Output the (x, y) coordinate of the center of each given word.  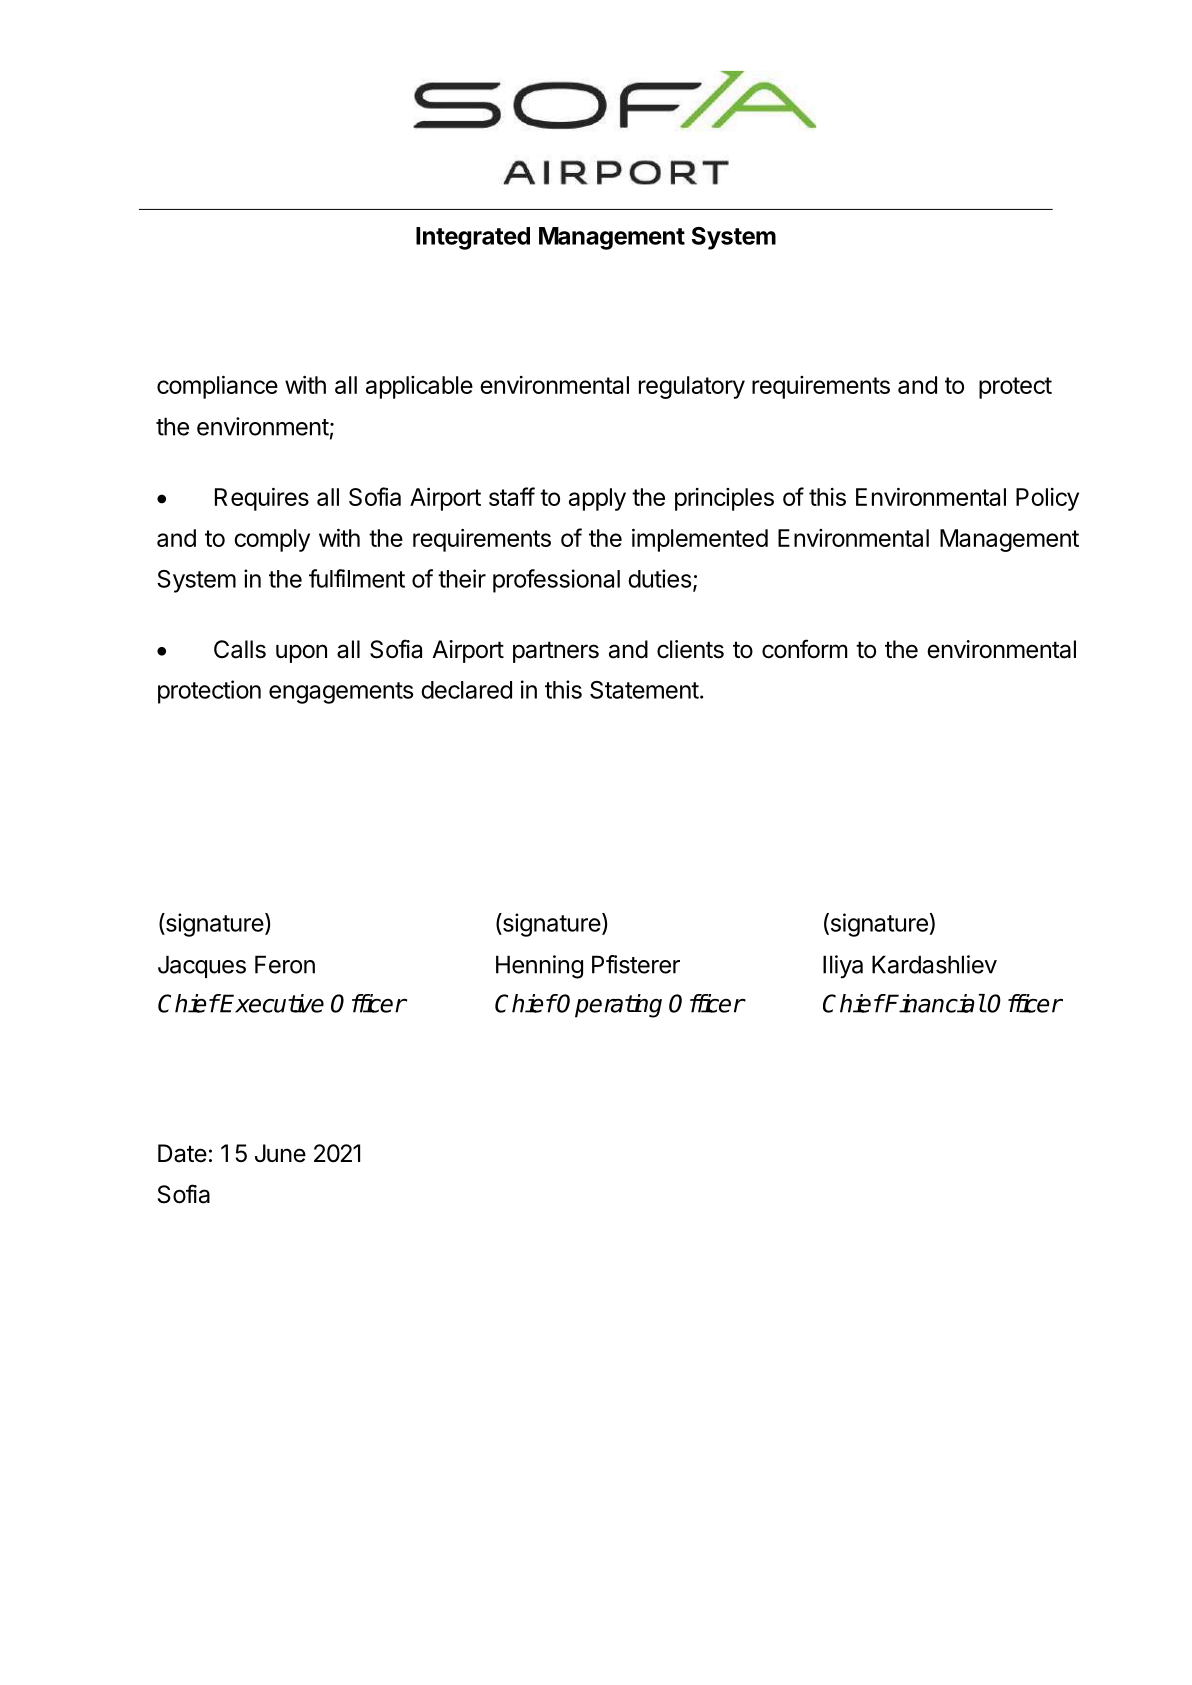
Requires (262, 499)
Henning (539, 967)
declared (466, 690)
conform (804, 649)
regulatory (692, 387)
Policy (1047, 499)
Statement (644, 690)
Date (182, 1153)
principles (724, 499)
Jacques (202, 966)
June (280, 1153)
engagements (341, 693)
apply (597, 499)
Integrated (473, 238)
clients (690, 649)
